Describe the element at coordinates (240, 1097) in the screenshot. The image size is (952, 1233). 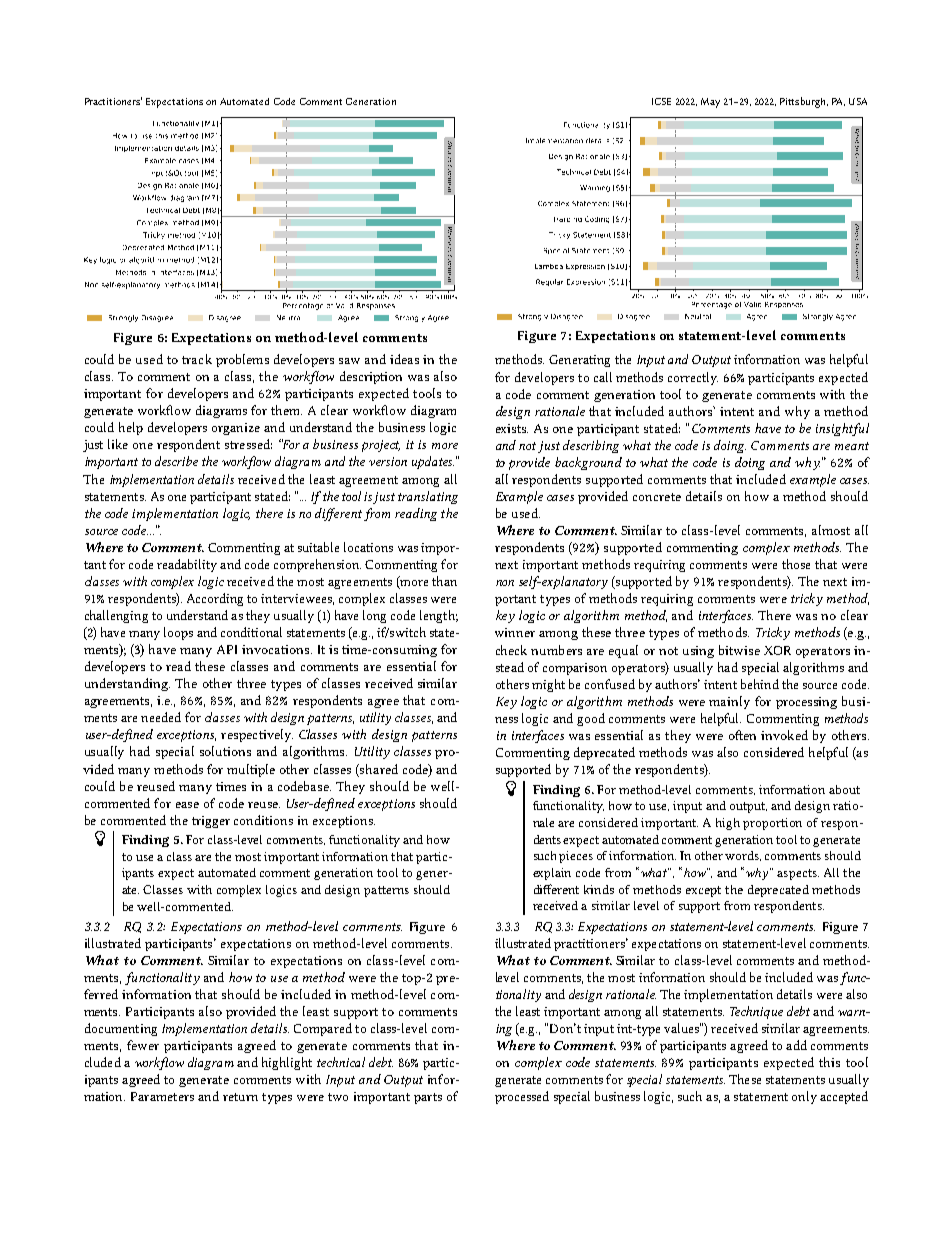
I see `return` at that location.
